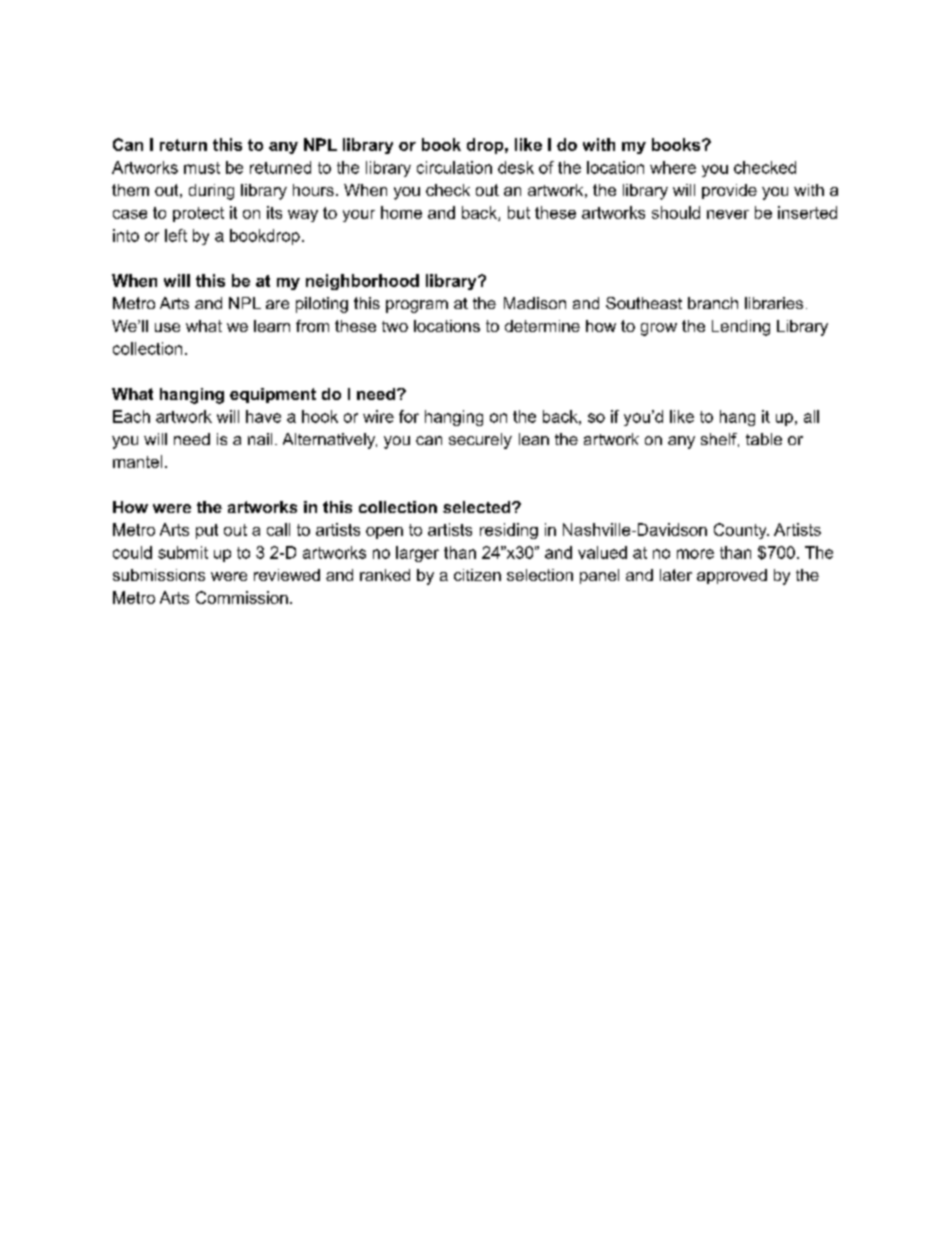 The height and width of the page is (1233, 952). I want to click on provide, so click(729, 191).
